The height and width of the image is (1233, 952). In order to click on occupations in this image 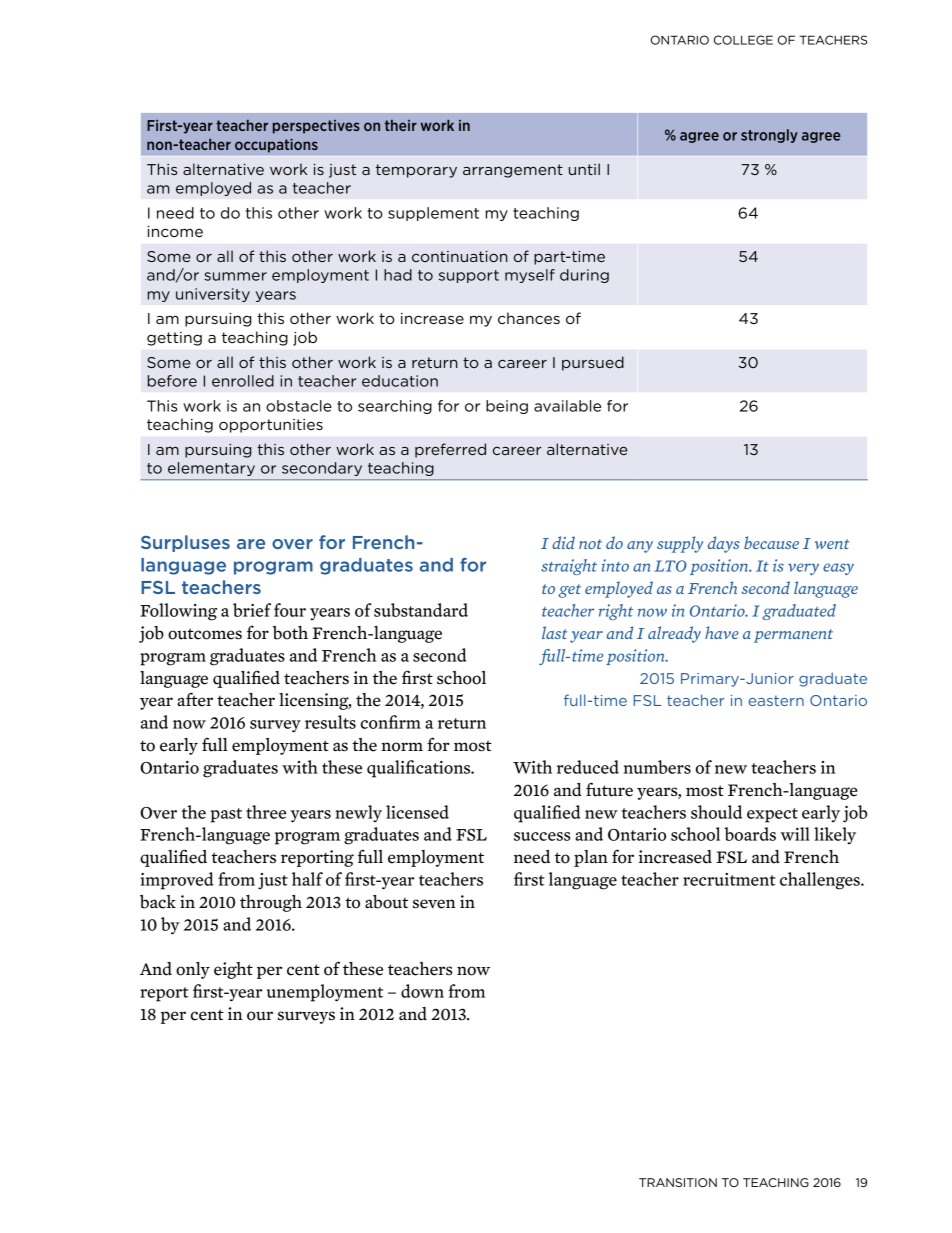, I will do `click(276, 146)`.
